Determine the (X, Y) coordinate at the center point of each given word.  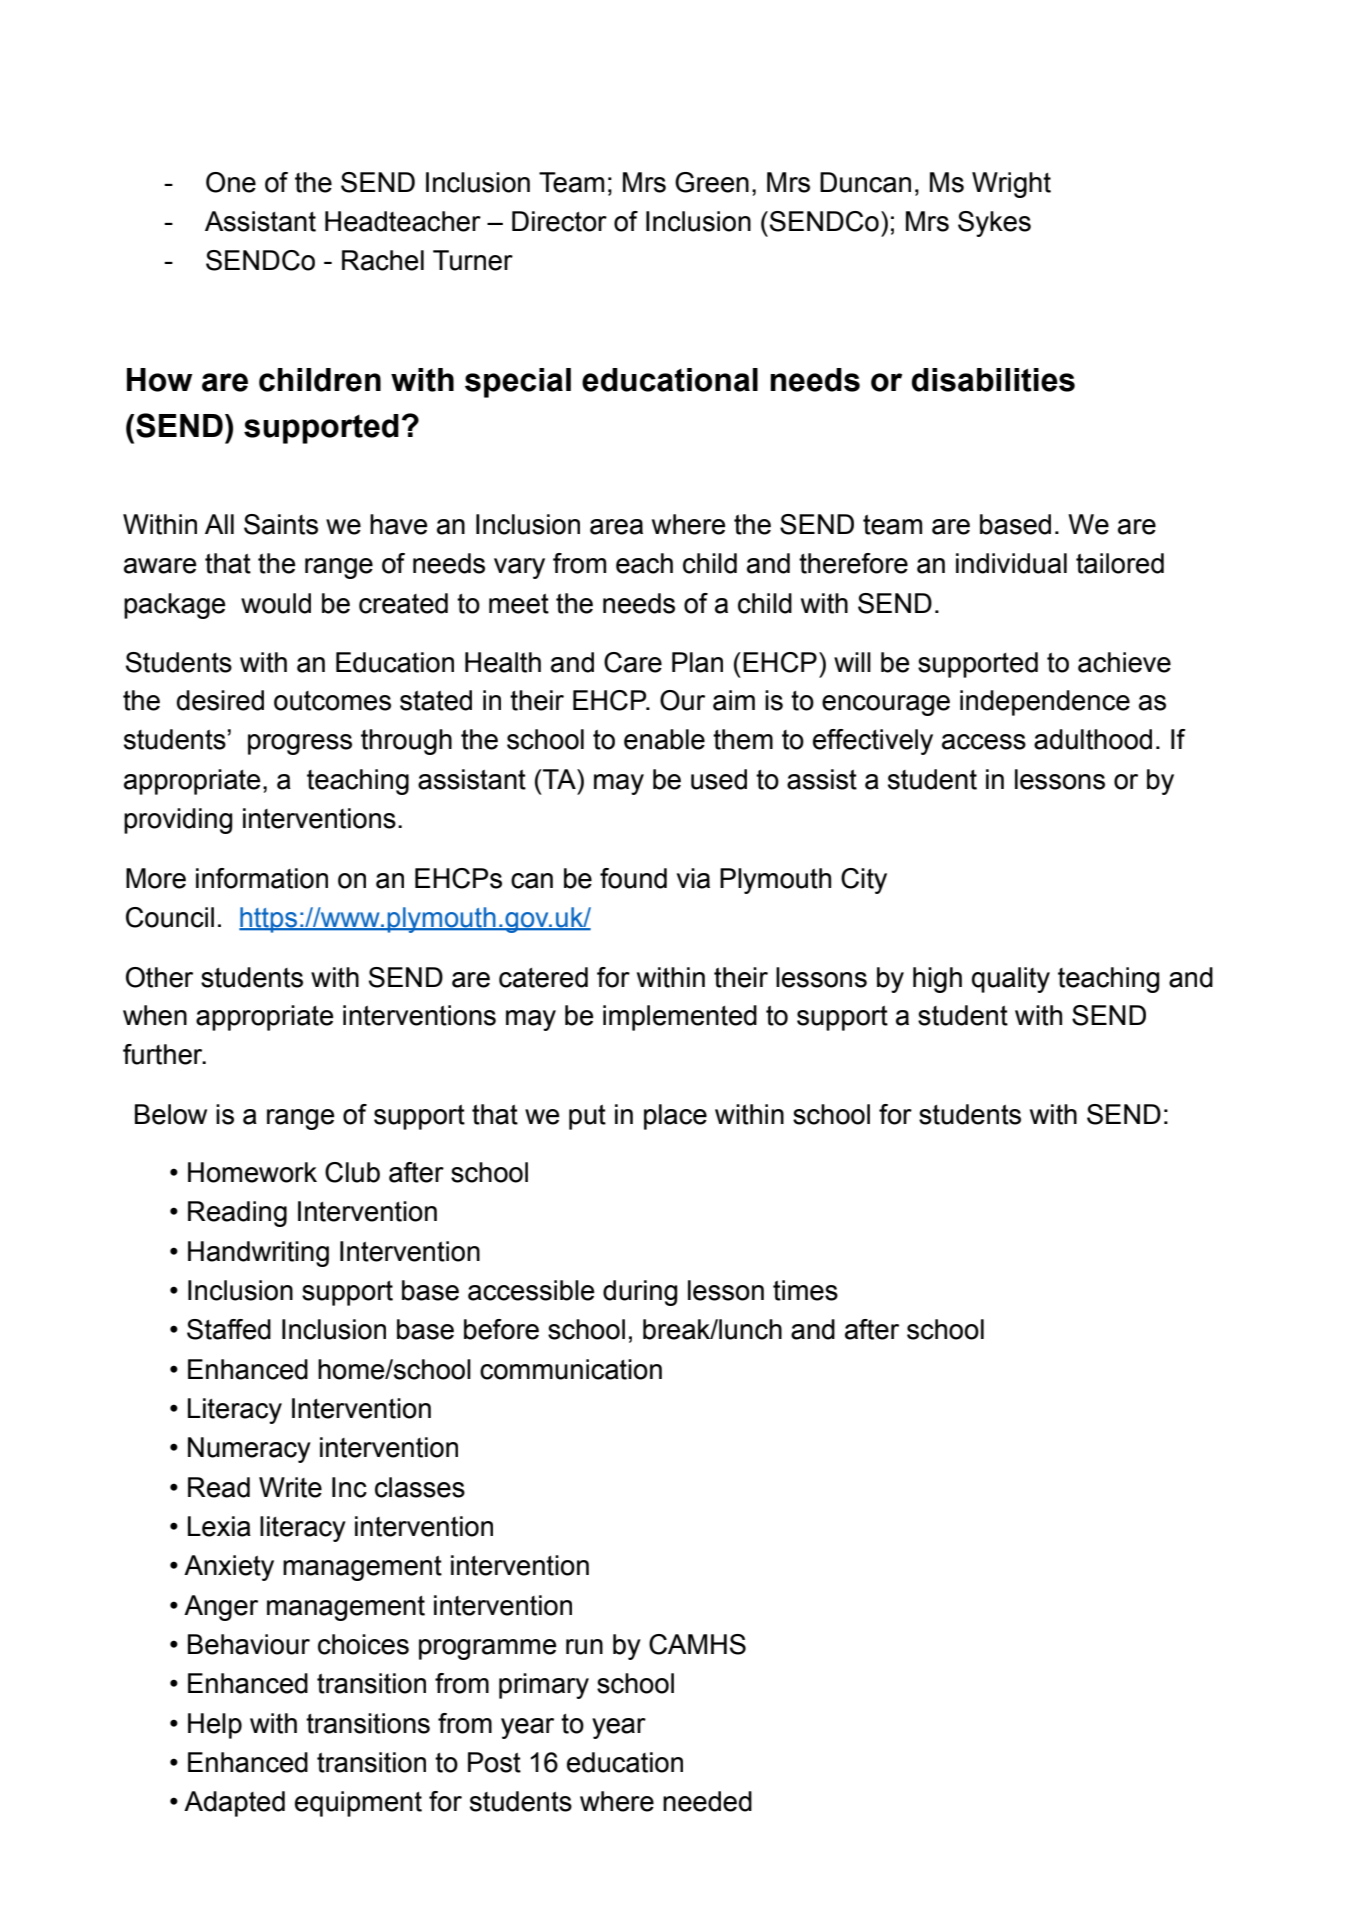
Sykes (994, 224)
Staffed (229, 1329)
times (805, 1290)
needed (707, 1801)
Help (215, 1726)
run (584, 1647)
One (231, 182)
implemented (680, 1018)
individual (1011, 563)
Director (559, 221)
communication (571, 1369)
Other (159, 977)
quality (1011, 980)
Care (633, 662)
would (276, 603)
